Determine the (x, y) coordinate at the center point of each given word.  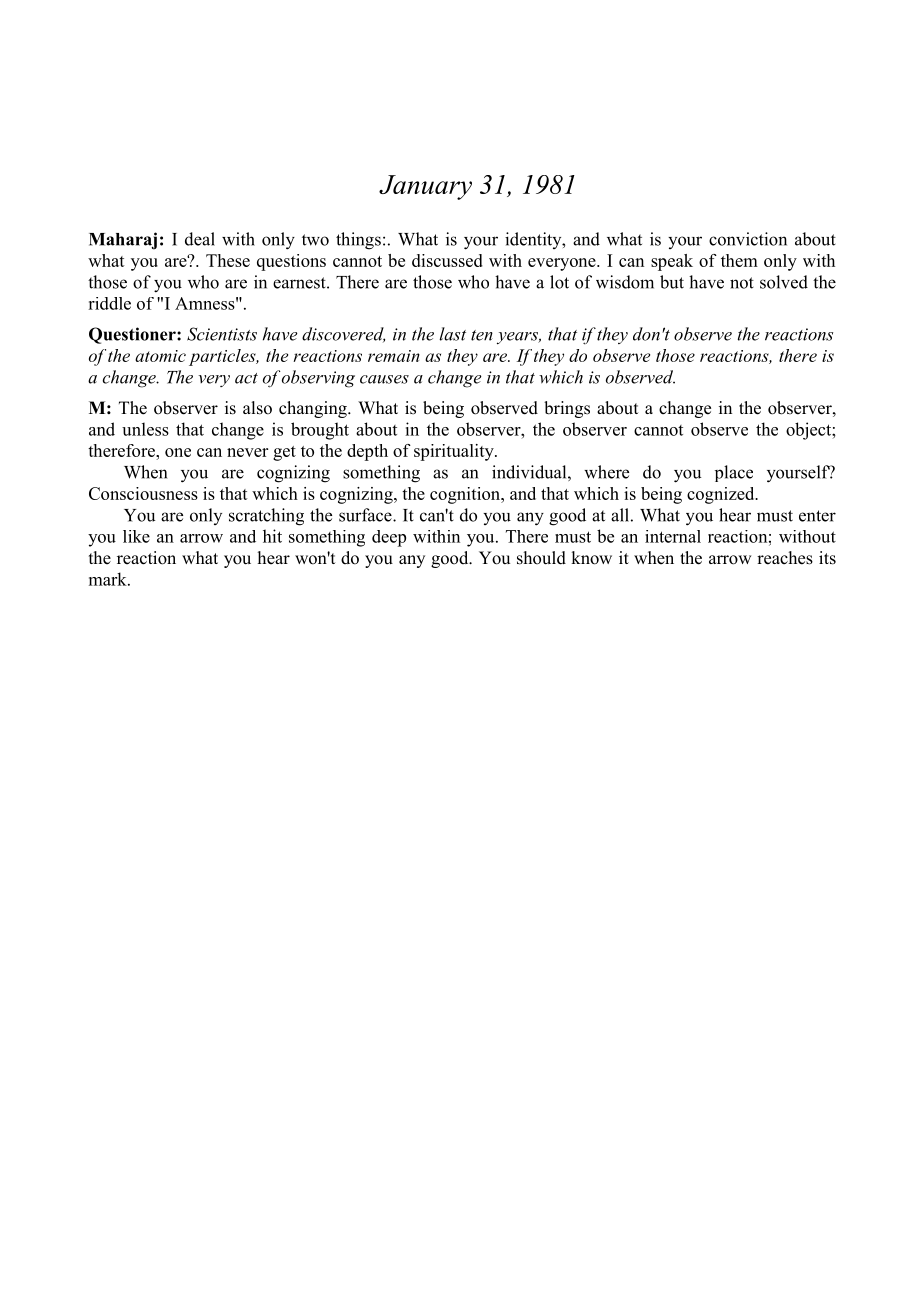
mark (109, 579)
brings (567, 409)
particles (223, 357)
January (425, 187)
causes (384, 379)
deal (200, 239)
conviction (748, 239)
